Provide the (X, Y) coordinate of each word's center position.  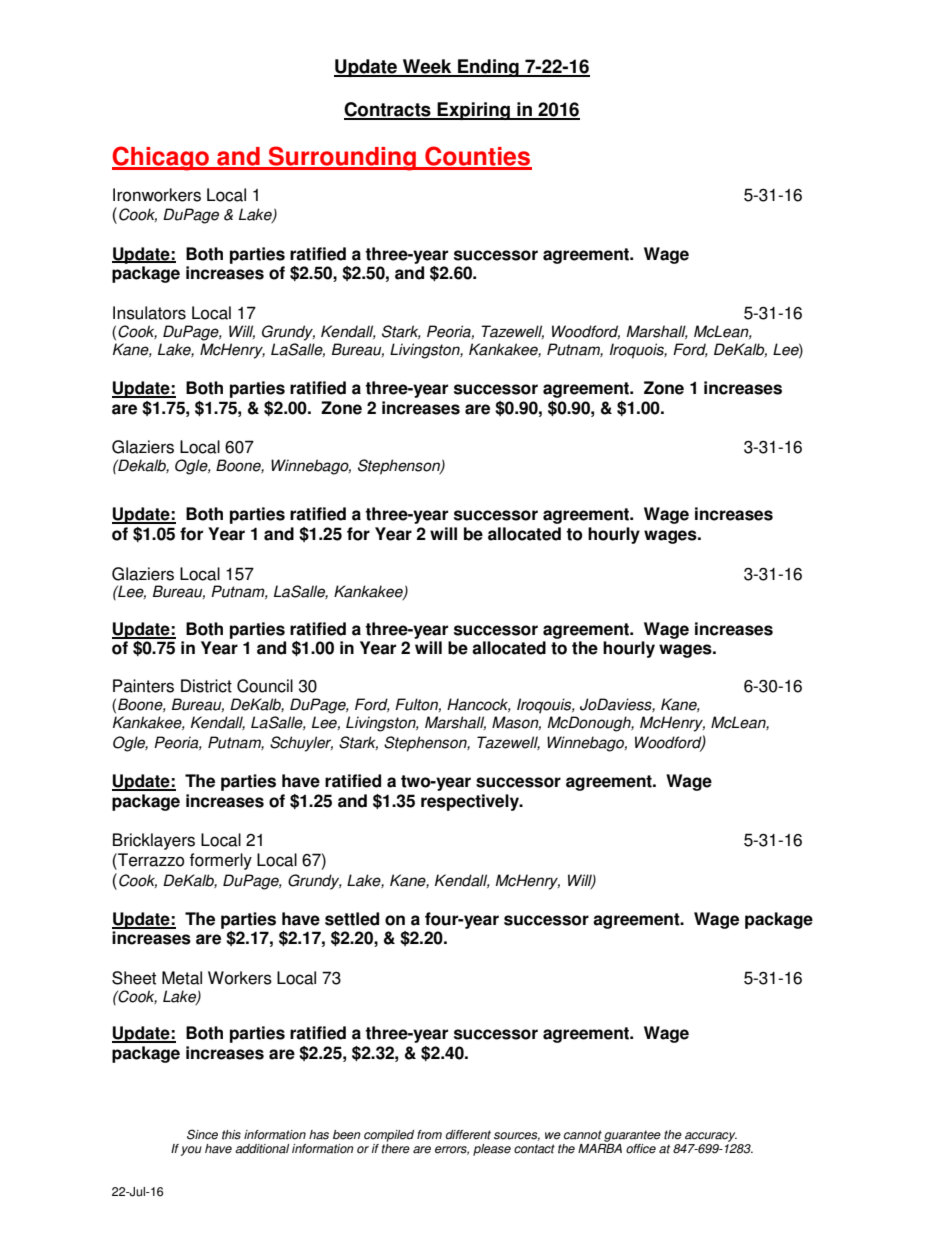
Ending (488, 68)
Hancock (479, 705)
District (206, 686)
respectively (471, 802)
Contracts (388, 110)
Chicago (161, 158)
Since (202, 1134)
